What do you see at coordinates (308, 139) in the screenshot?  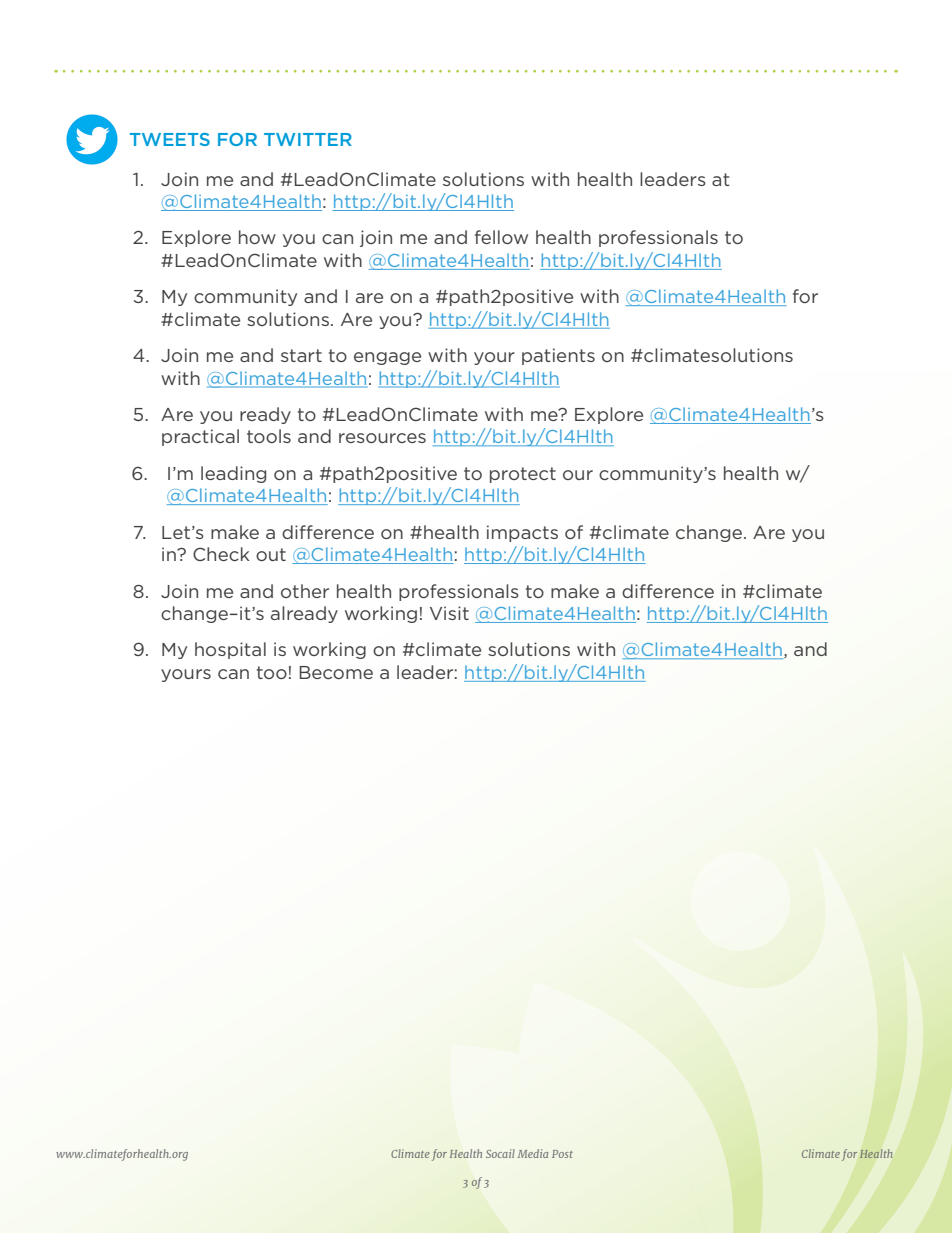 I see `TWITTER` at bounding box center [308, 139].
